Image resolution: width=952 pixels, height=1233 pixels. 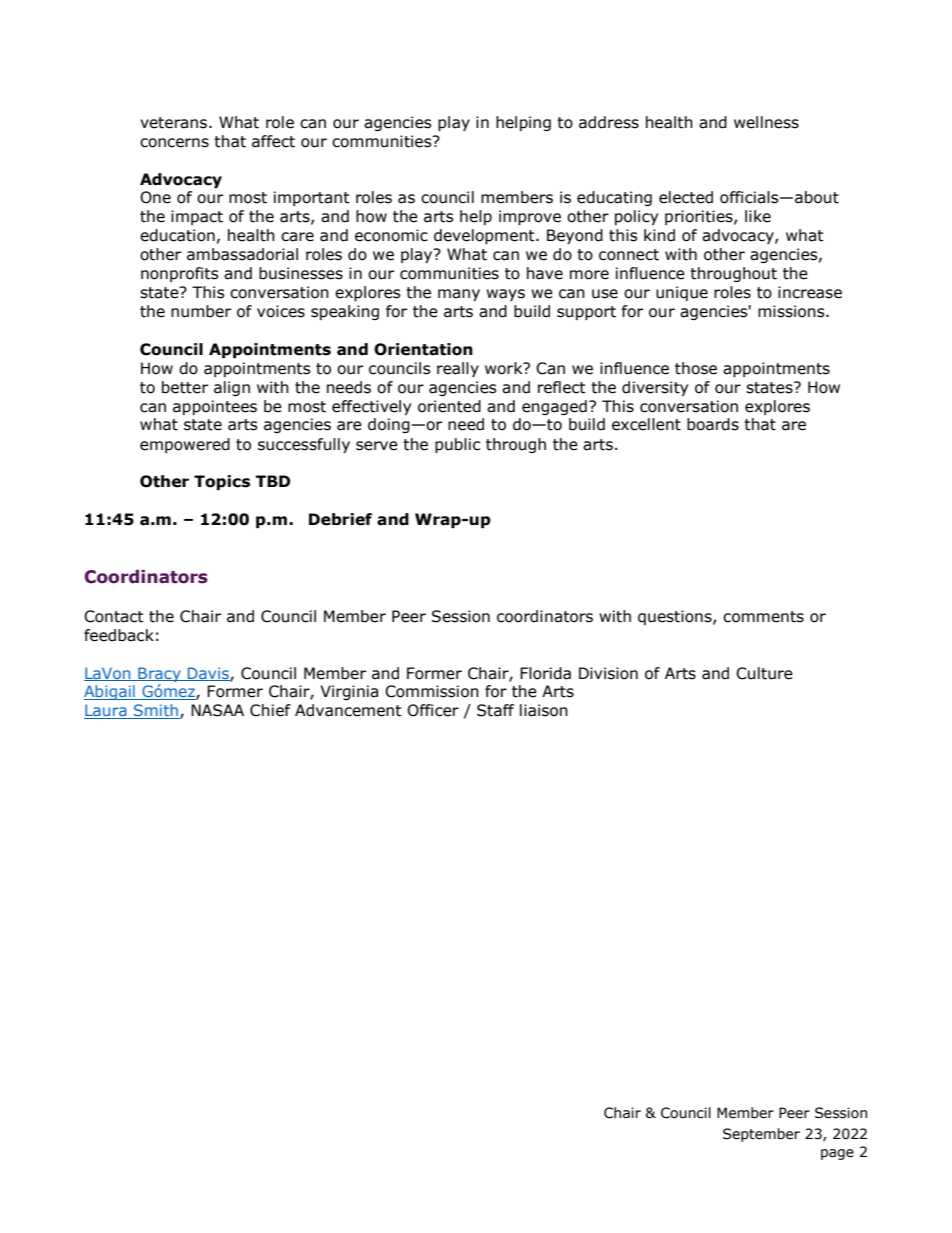 What do you see at coordinates (174, 143) in the screenshot?
I see `concerns` at bounding box center [174, 143].
